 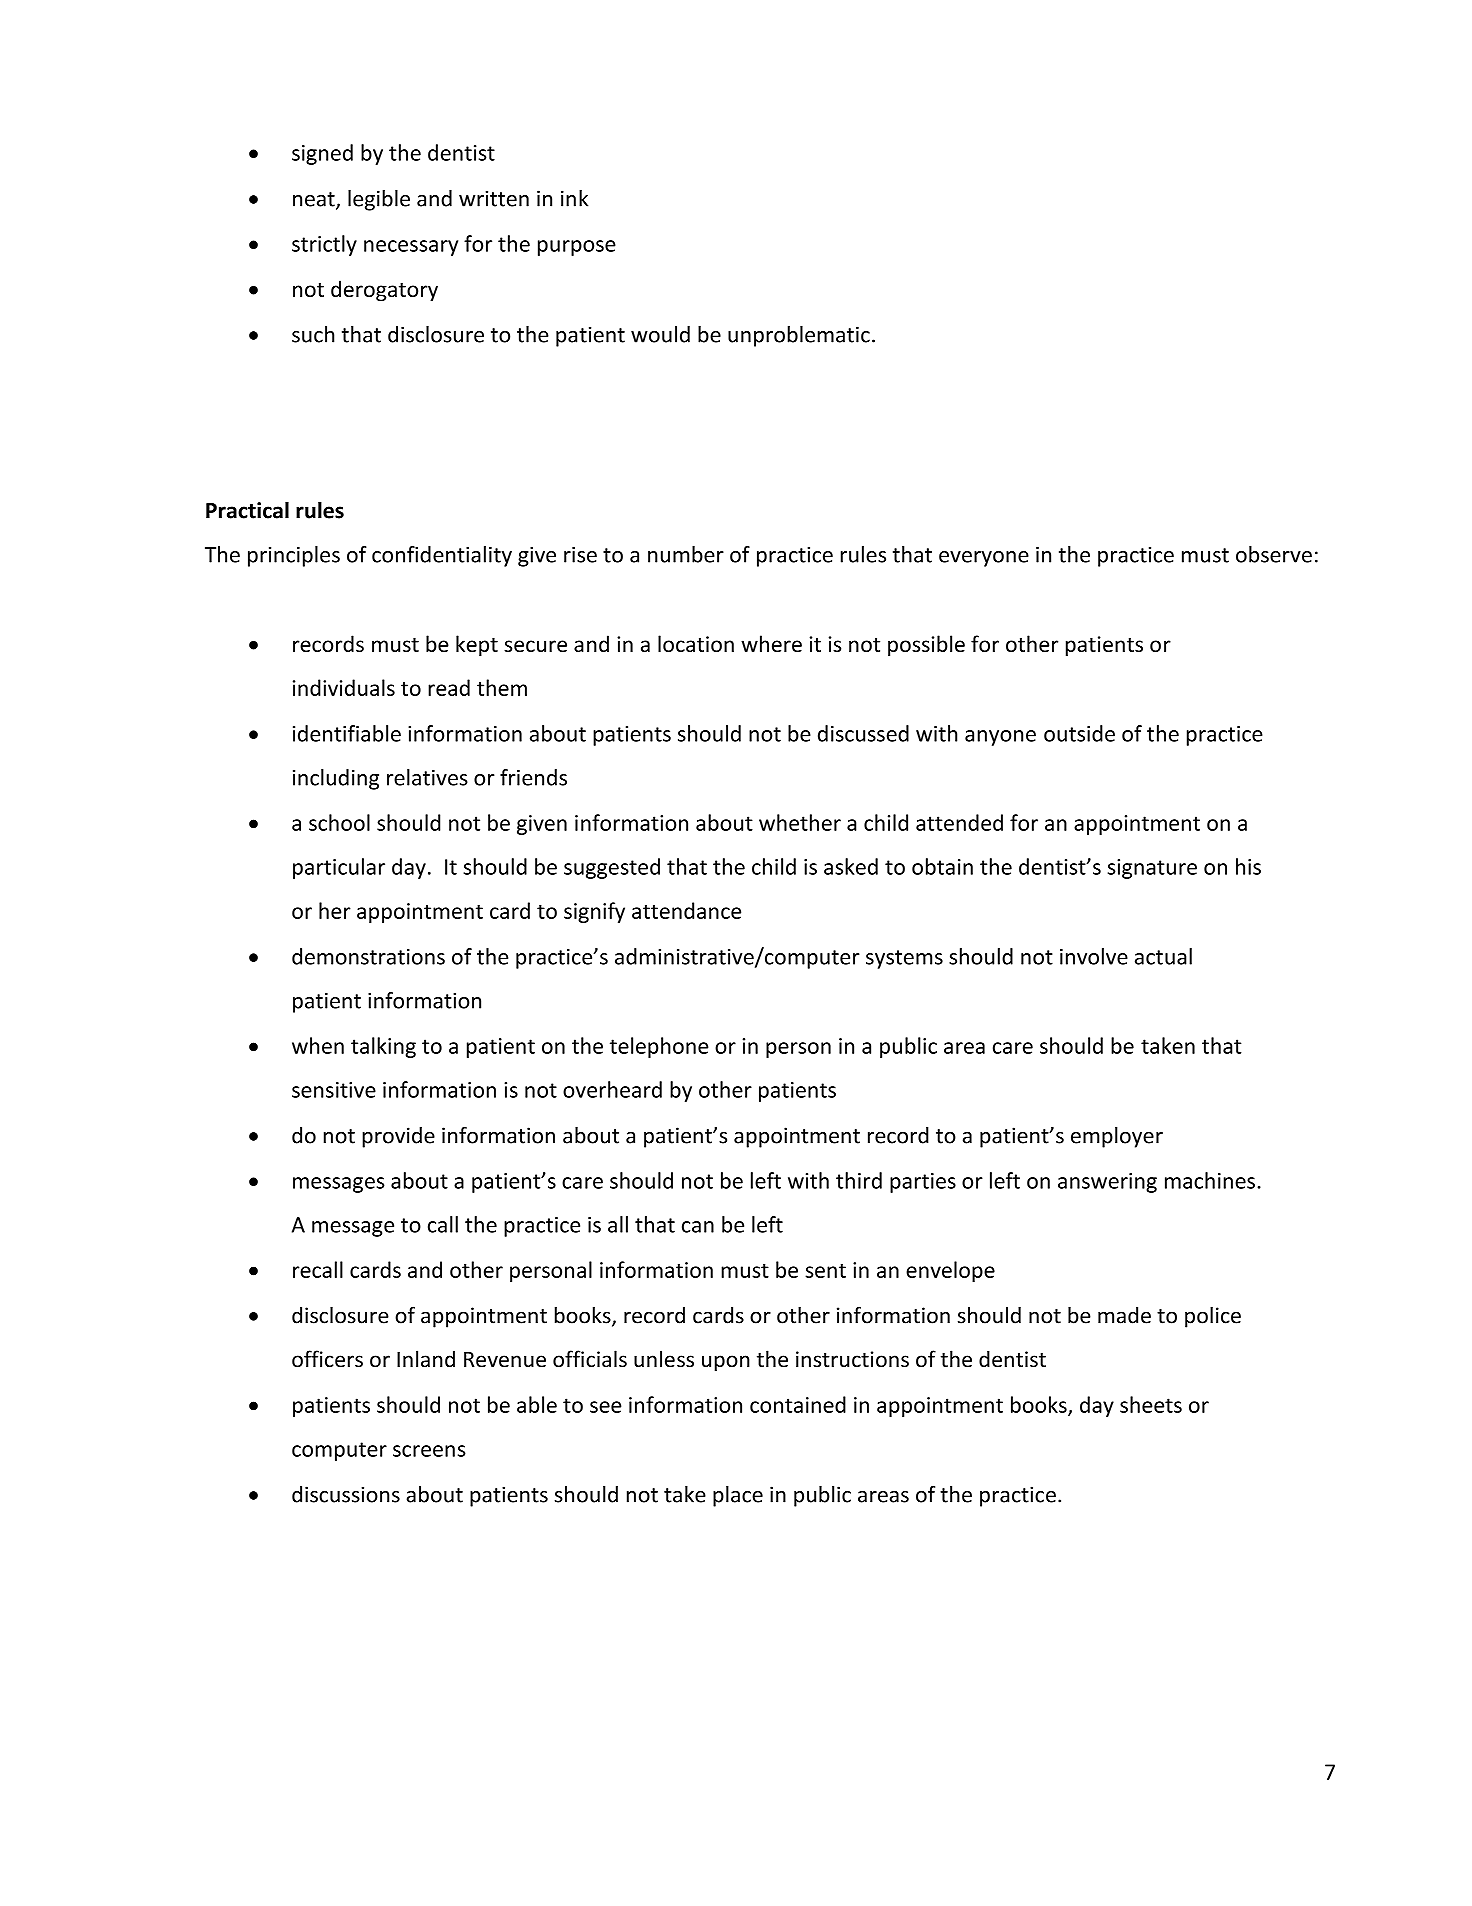 I want to click on observe, so click(x=1274, y=554).
